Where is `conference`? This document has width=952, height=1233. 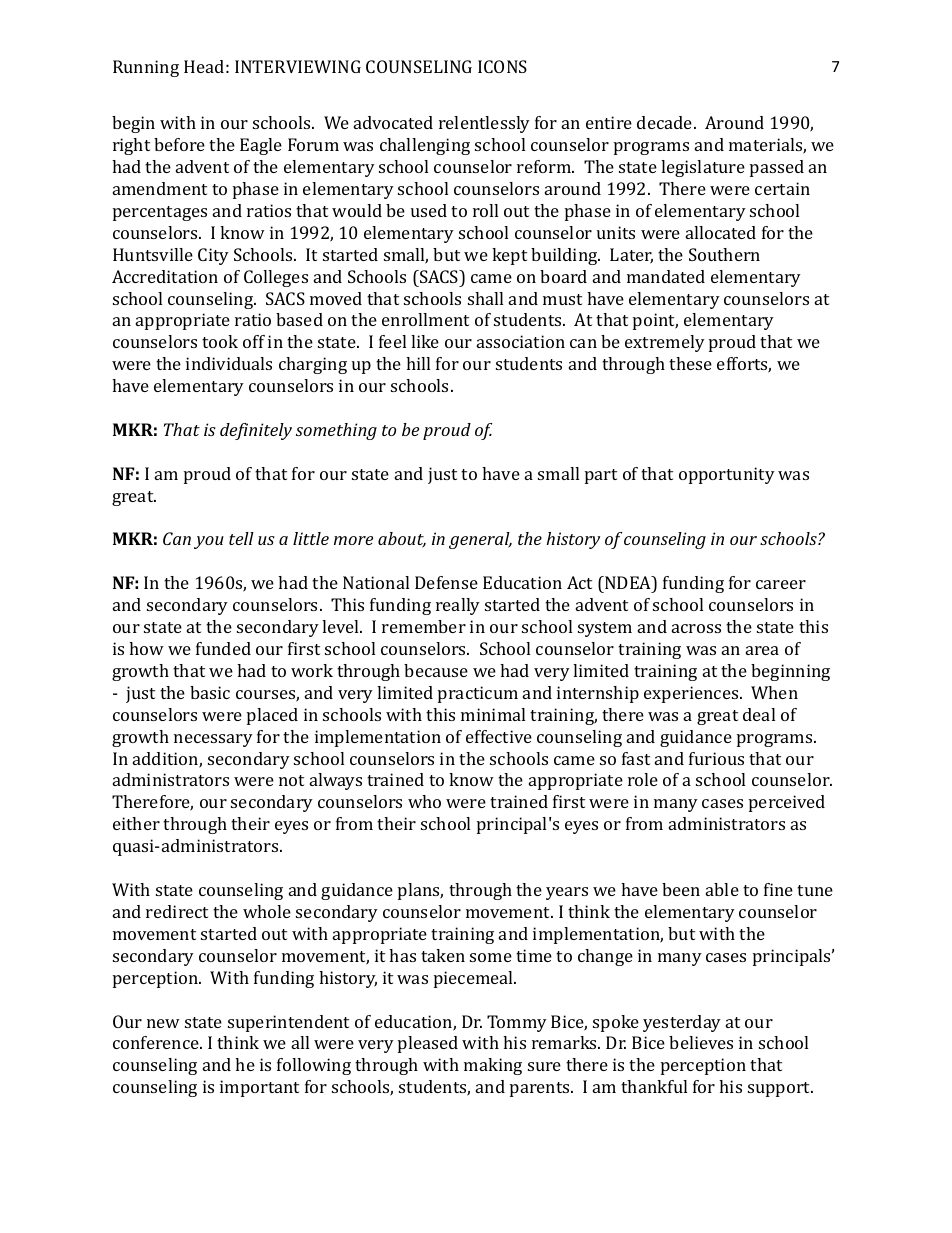 conference is located at coordinates (157, 1042).
